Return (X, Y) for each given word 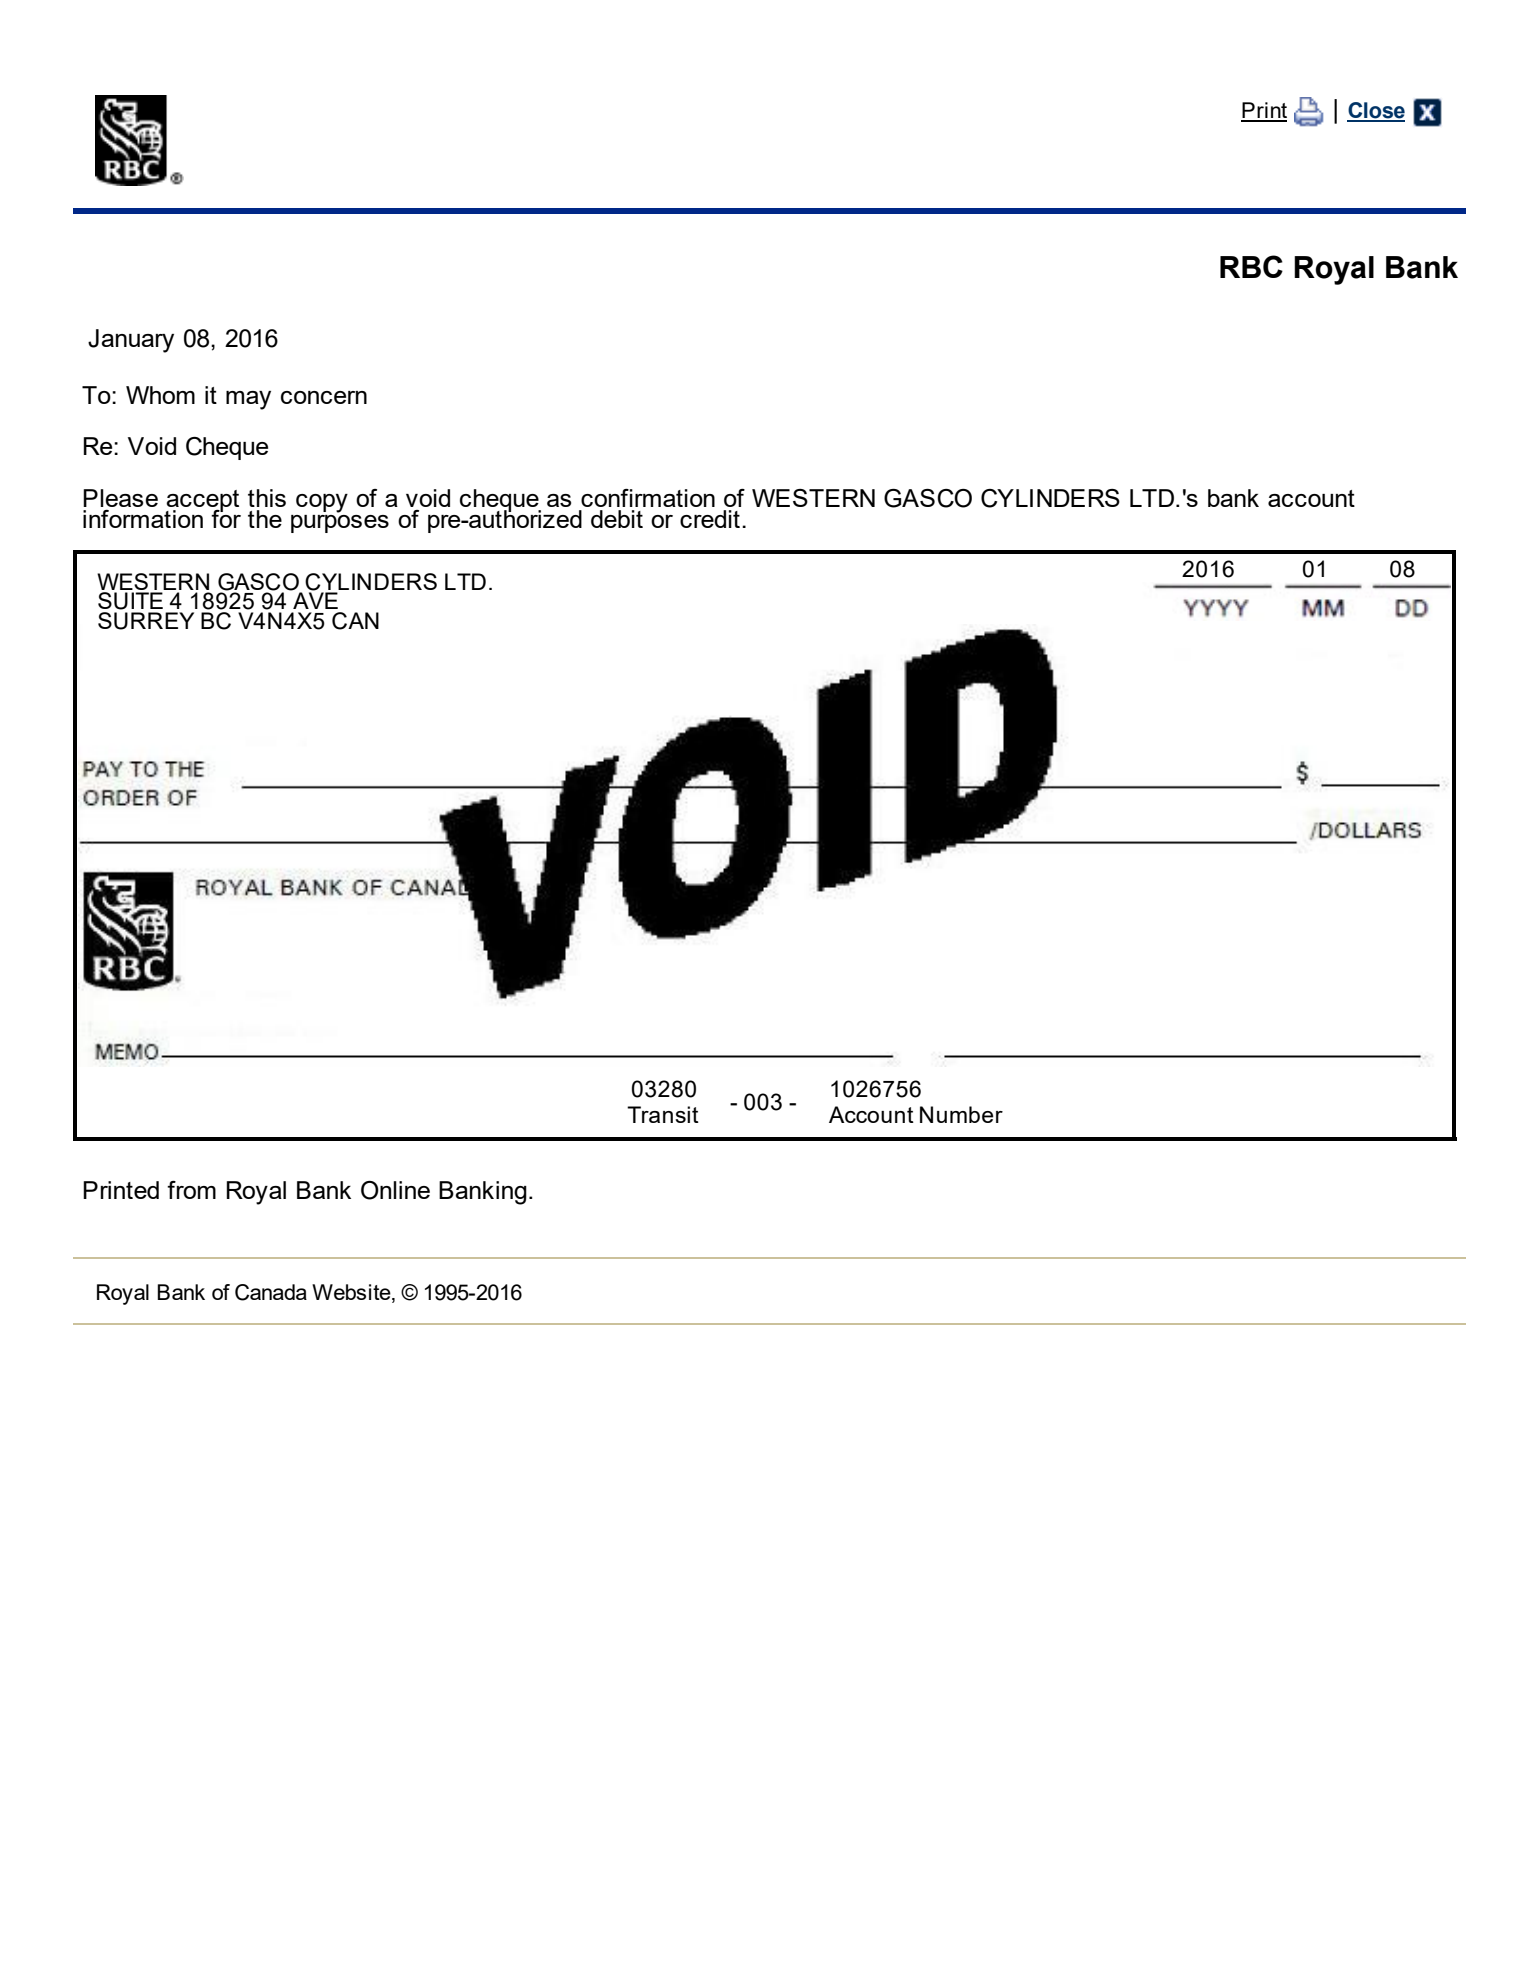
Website (352, 1293)
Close (1376, 111)
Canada (271, 1292)
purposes (340, 522)
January (131, 341)
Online (395, 1190)
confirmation (648, 498)
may (248, 400)
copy (322, 503)
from (191, 1190)
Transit (663, 1114)
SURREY (146, 619)
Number (961, 1114)
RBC (1251, 266)
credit (710, 519)
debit (617, 519)
